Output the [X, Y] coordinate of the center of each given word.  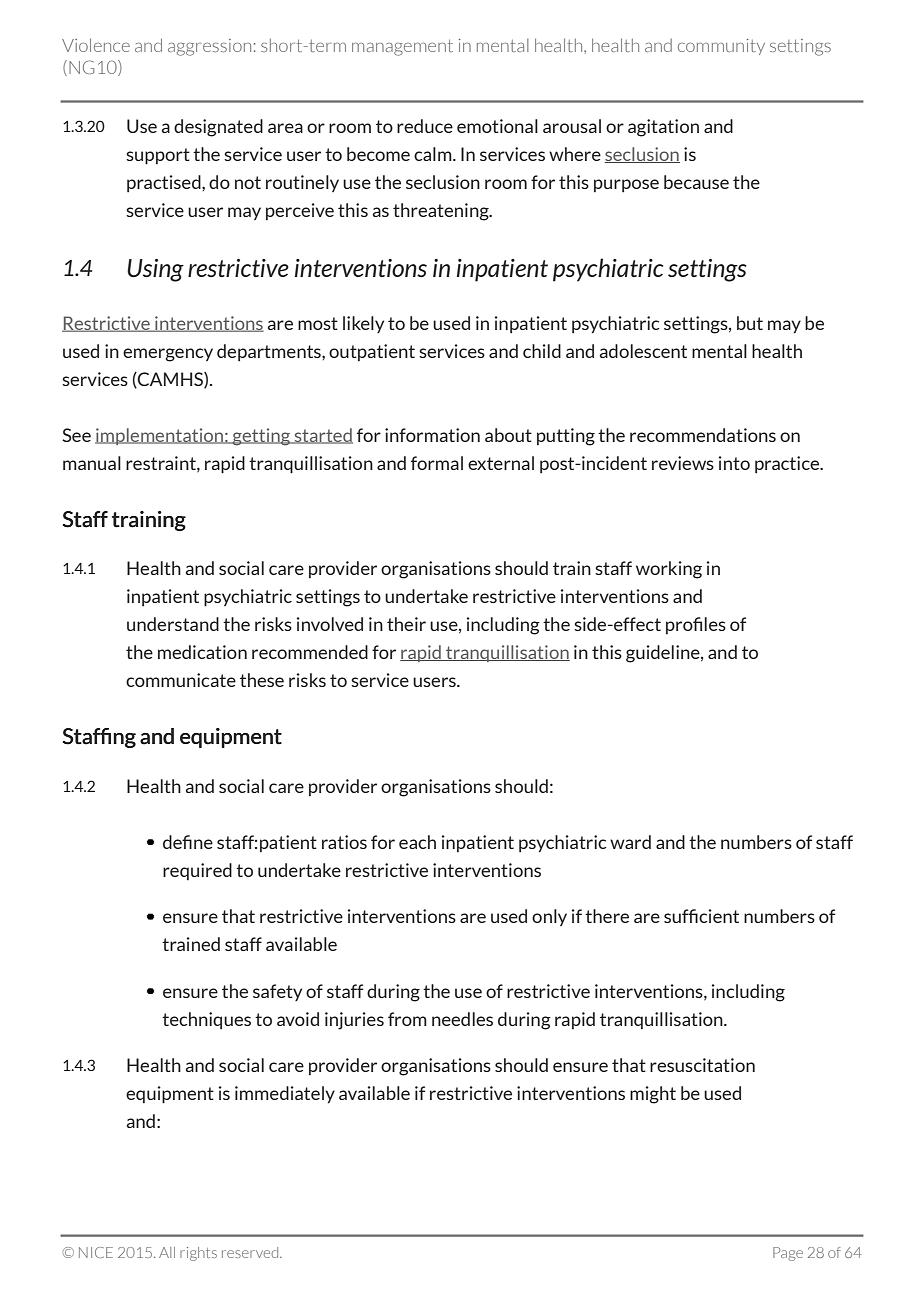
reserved [251, 1252]
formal [437, 463]
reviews [683, 463]
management [402, 48]
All [167, 1252]
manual [92, 463]
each [417, 842]
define [188, 842]
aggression [209, 47]
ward [630, 842]
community [721, 47]
